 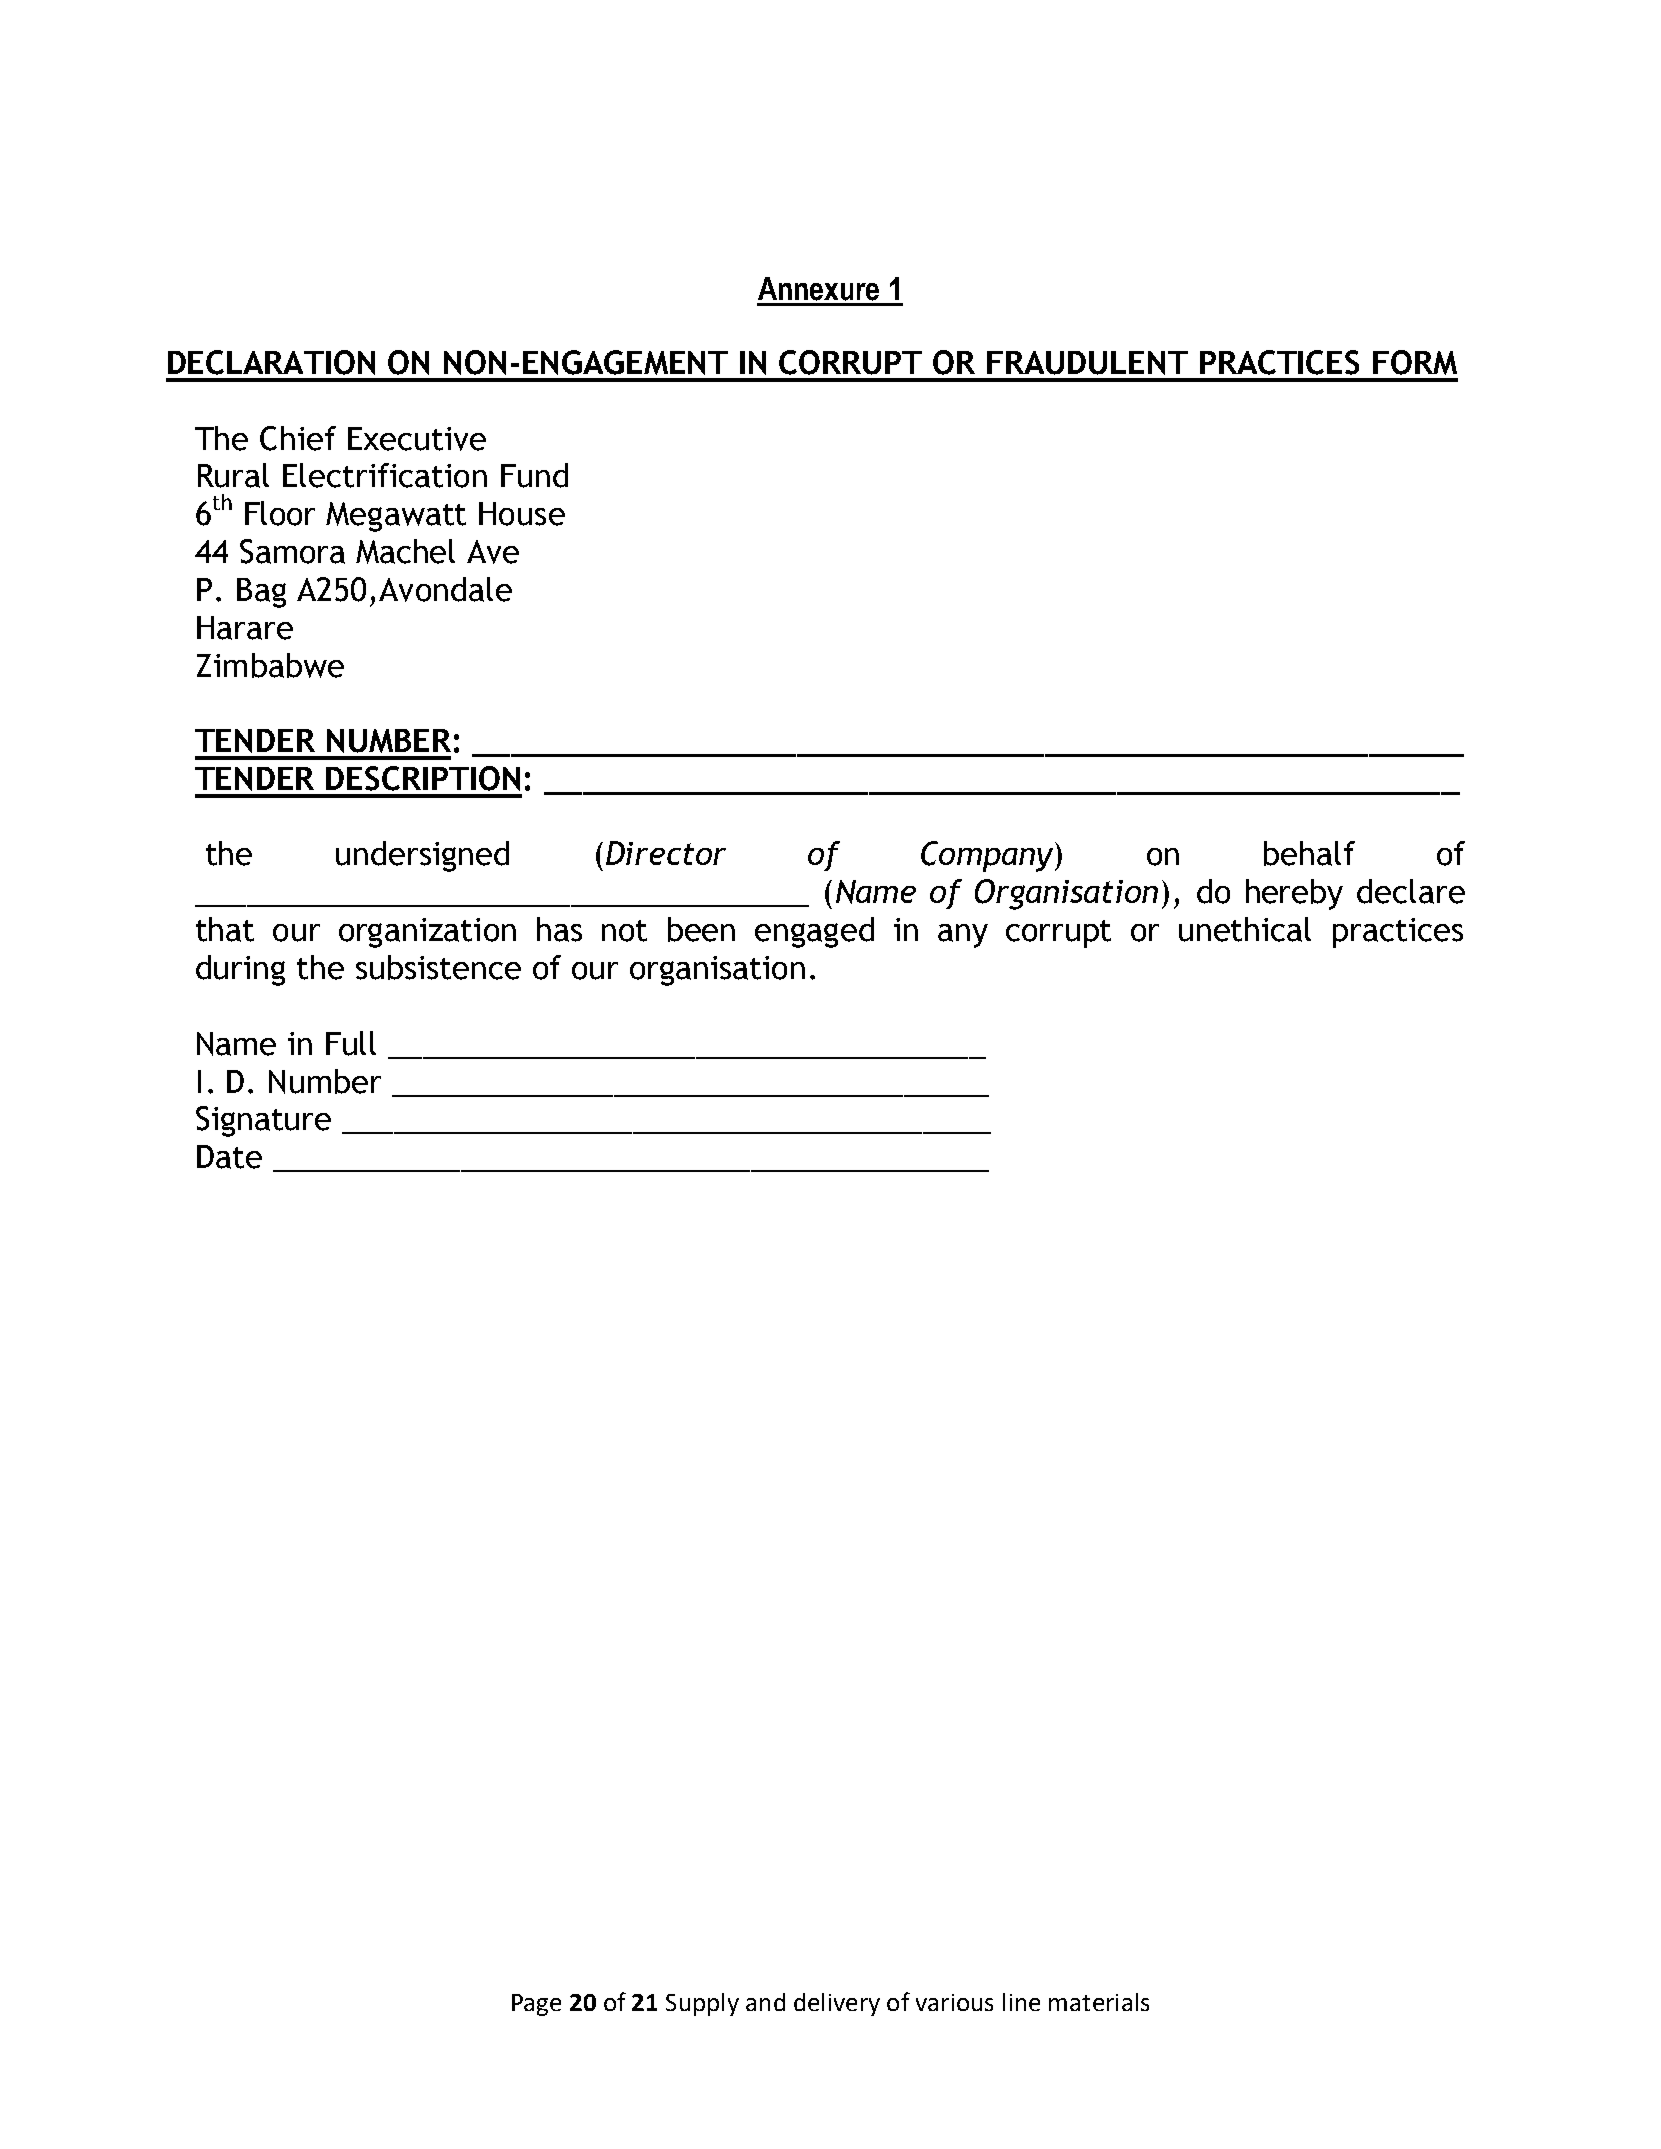 What do you see at coordinates (1294, 894) in the screenshot?
I see `hereby` at bounding box center [1294, 894].
